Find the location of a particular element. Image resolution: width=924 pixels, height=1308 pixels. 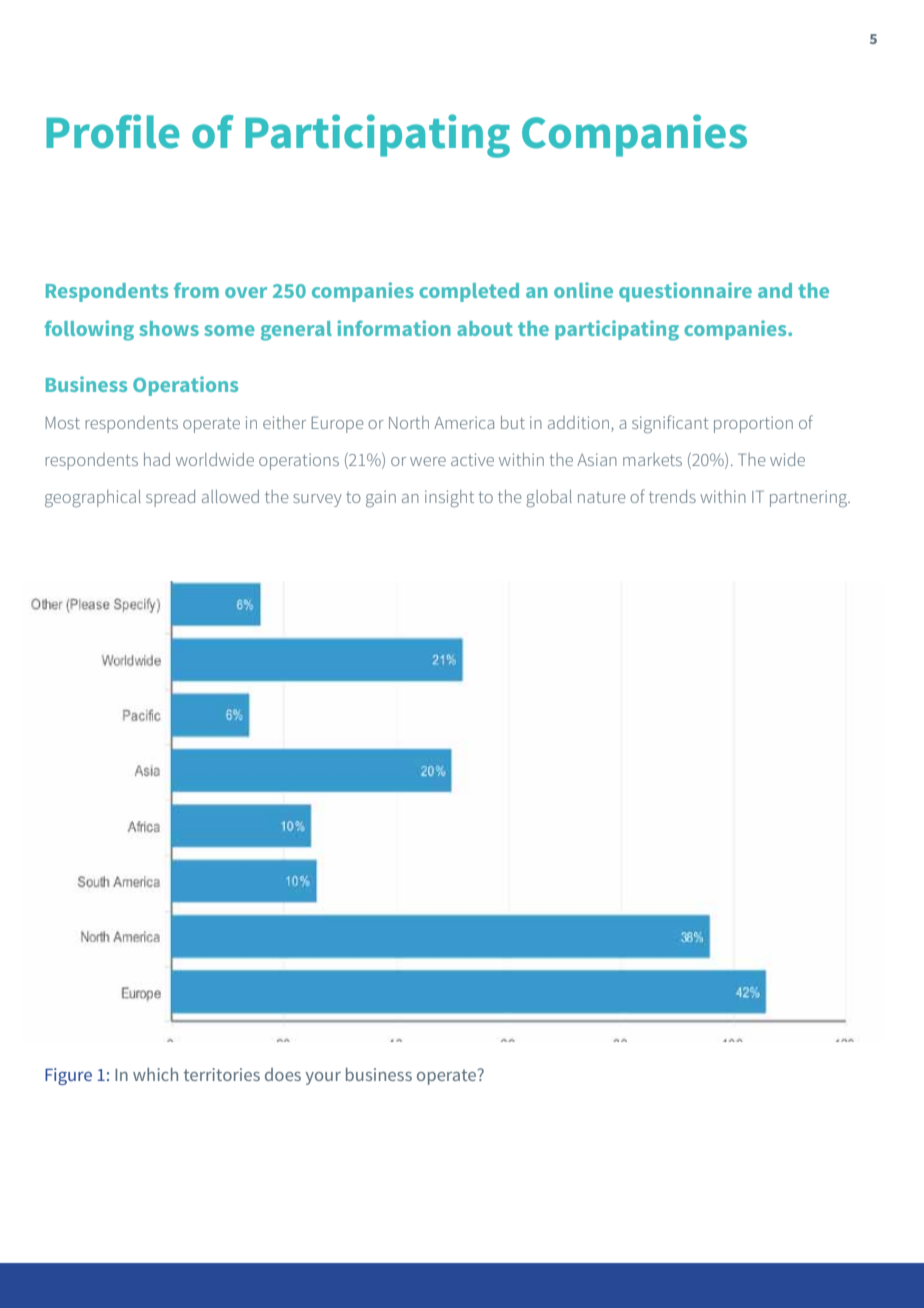

your is located at coordinates (323, 1078).
